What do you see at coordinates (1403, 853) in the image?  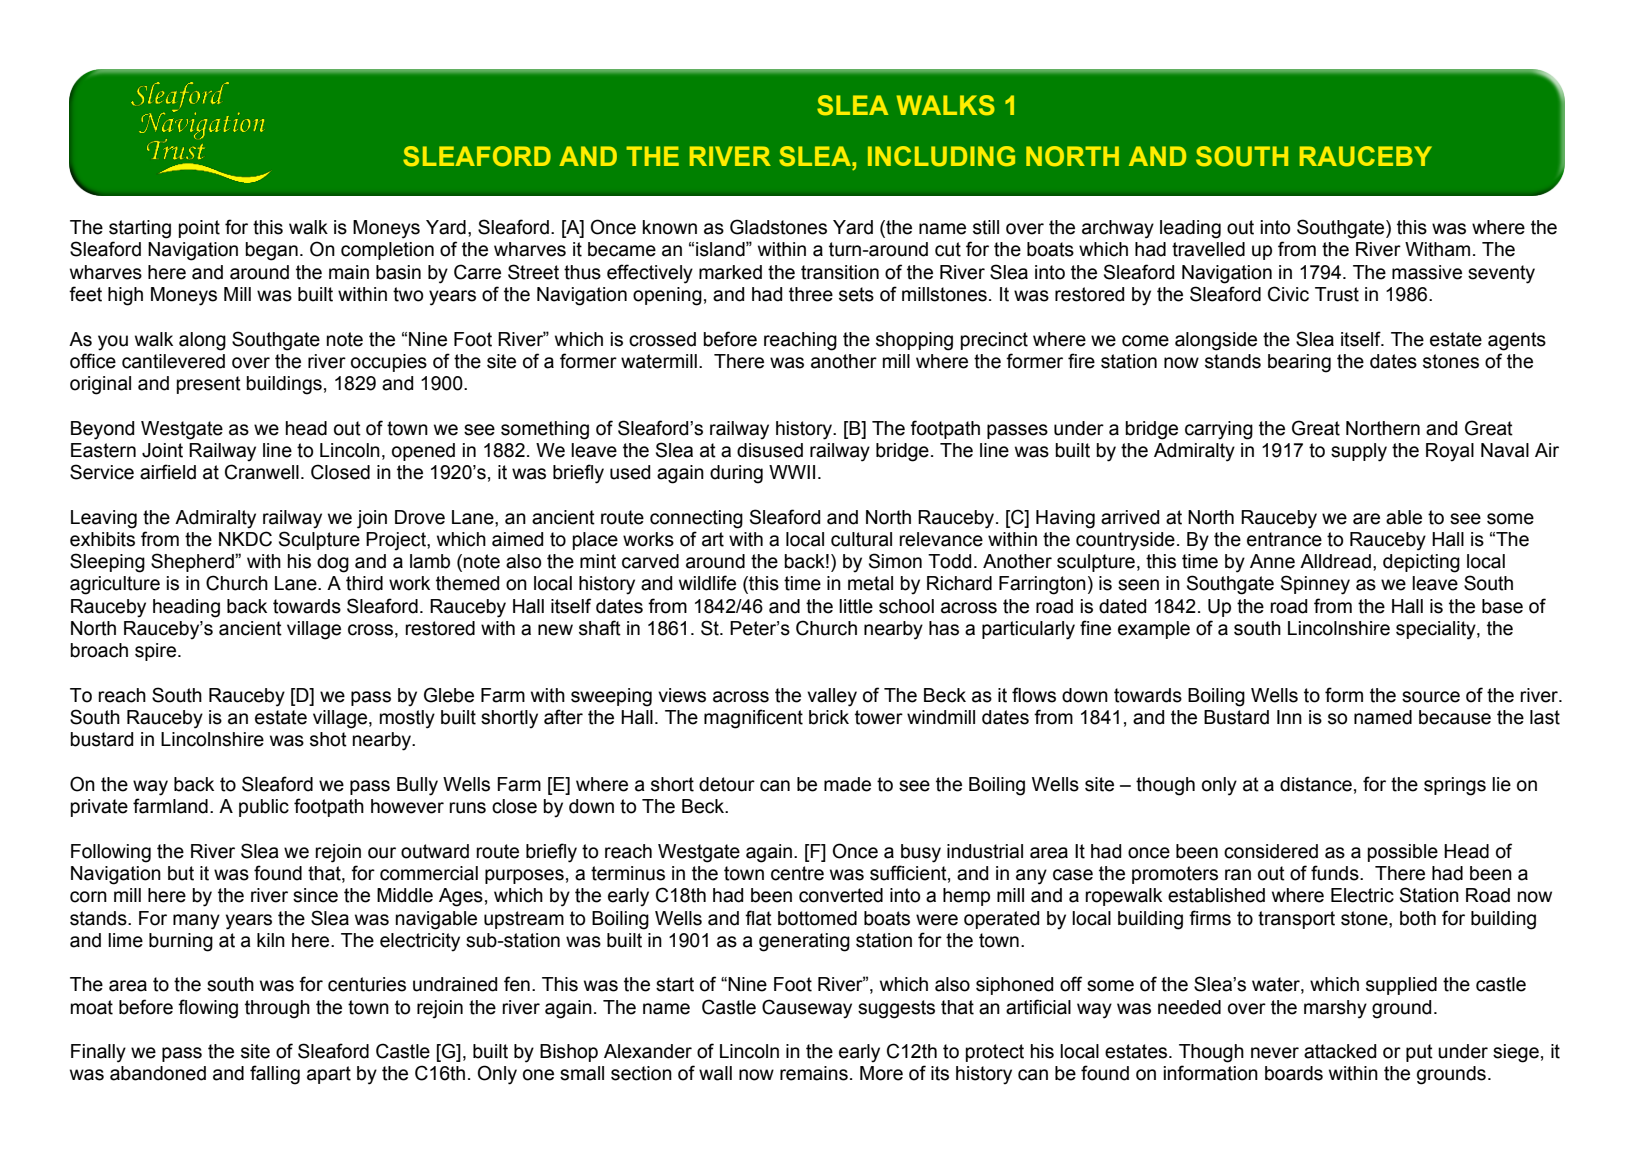 I see `possible` at bounding box center [1403, 853].
